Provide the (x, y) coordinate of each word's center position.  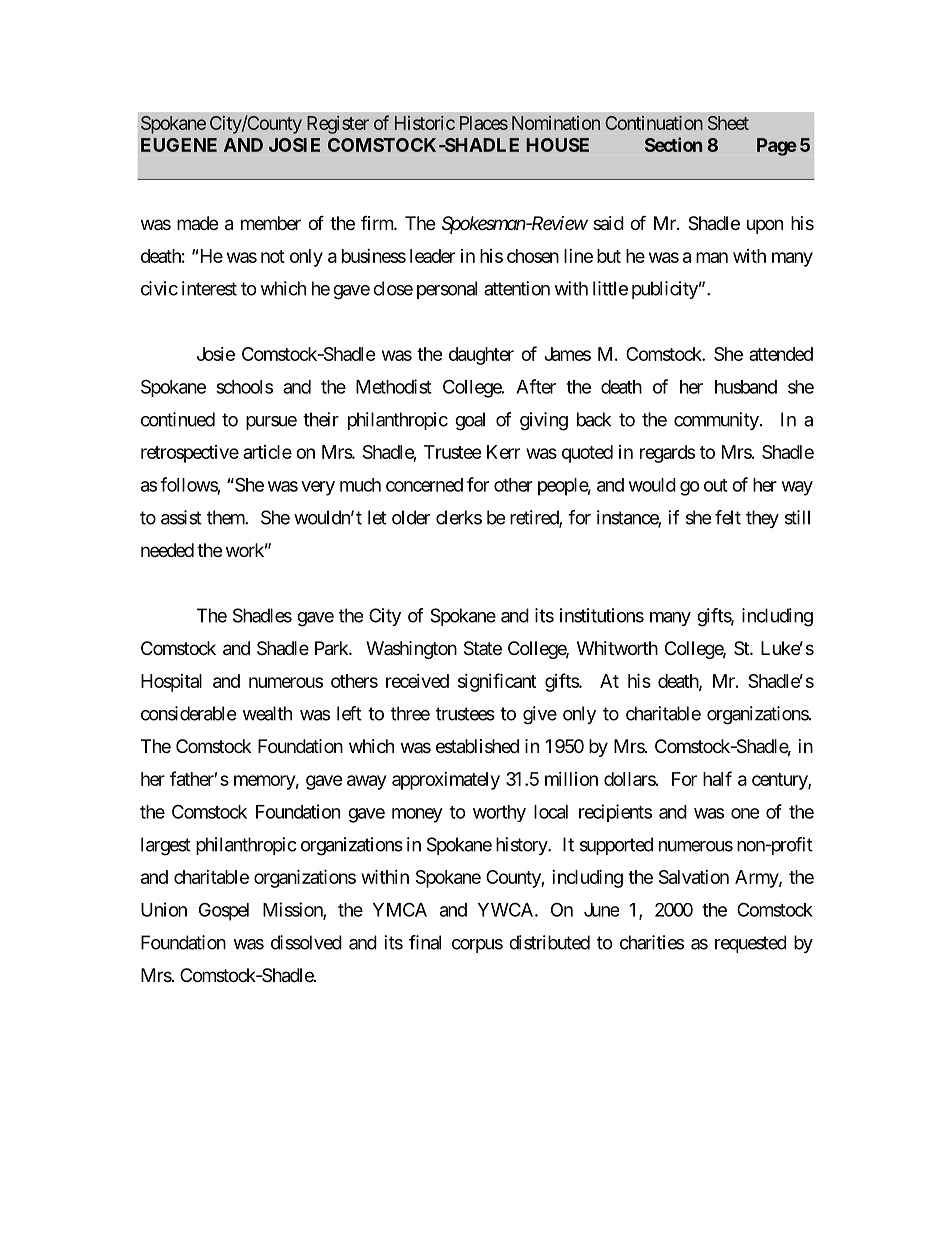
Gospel (224, 911)
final (425, 942)
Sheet (728, 123)
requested (750, 944)
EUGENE (179, 145)
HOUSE (557, 145)
